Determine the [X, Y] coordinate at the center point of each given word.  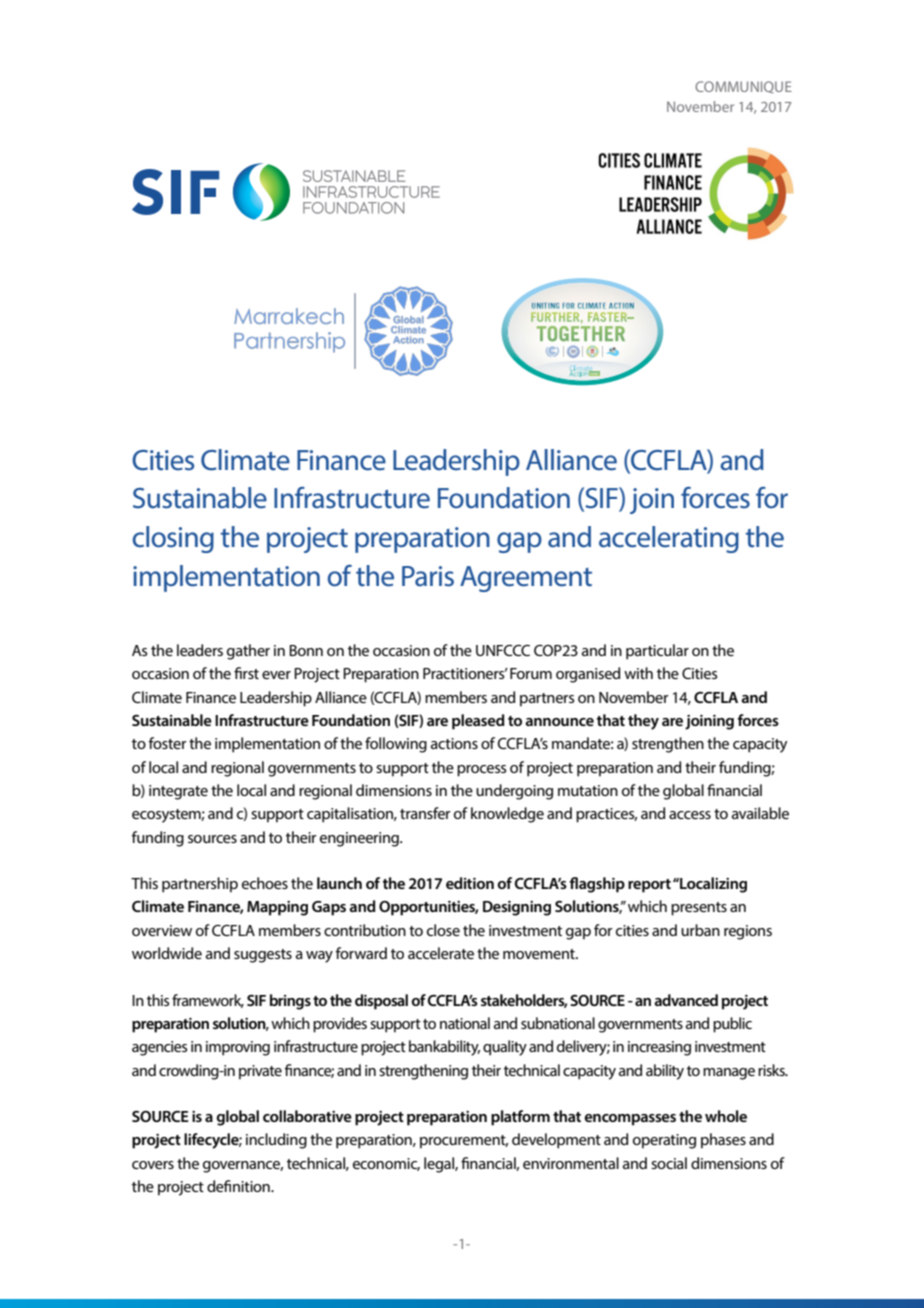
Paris [428, 576]
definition [239, 1186]
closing [173, 539]
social [669, 1163]
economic [386, 1164]
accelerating [669, 539]
